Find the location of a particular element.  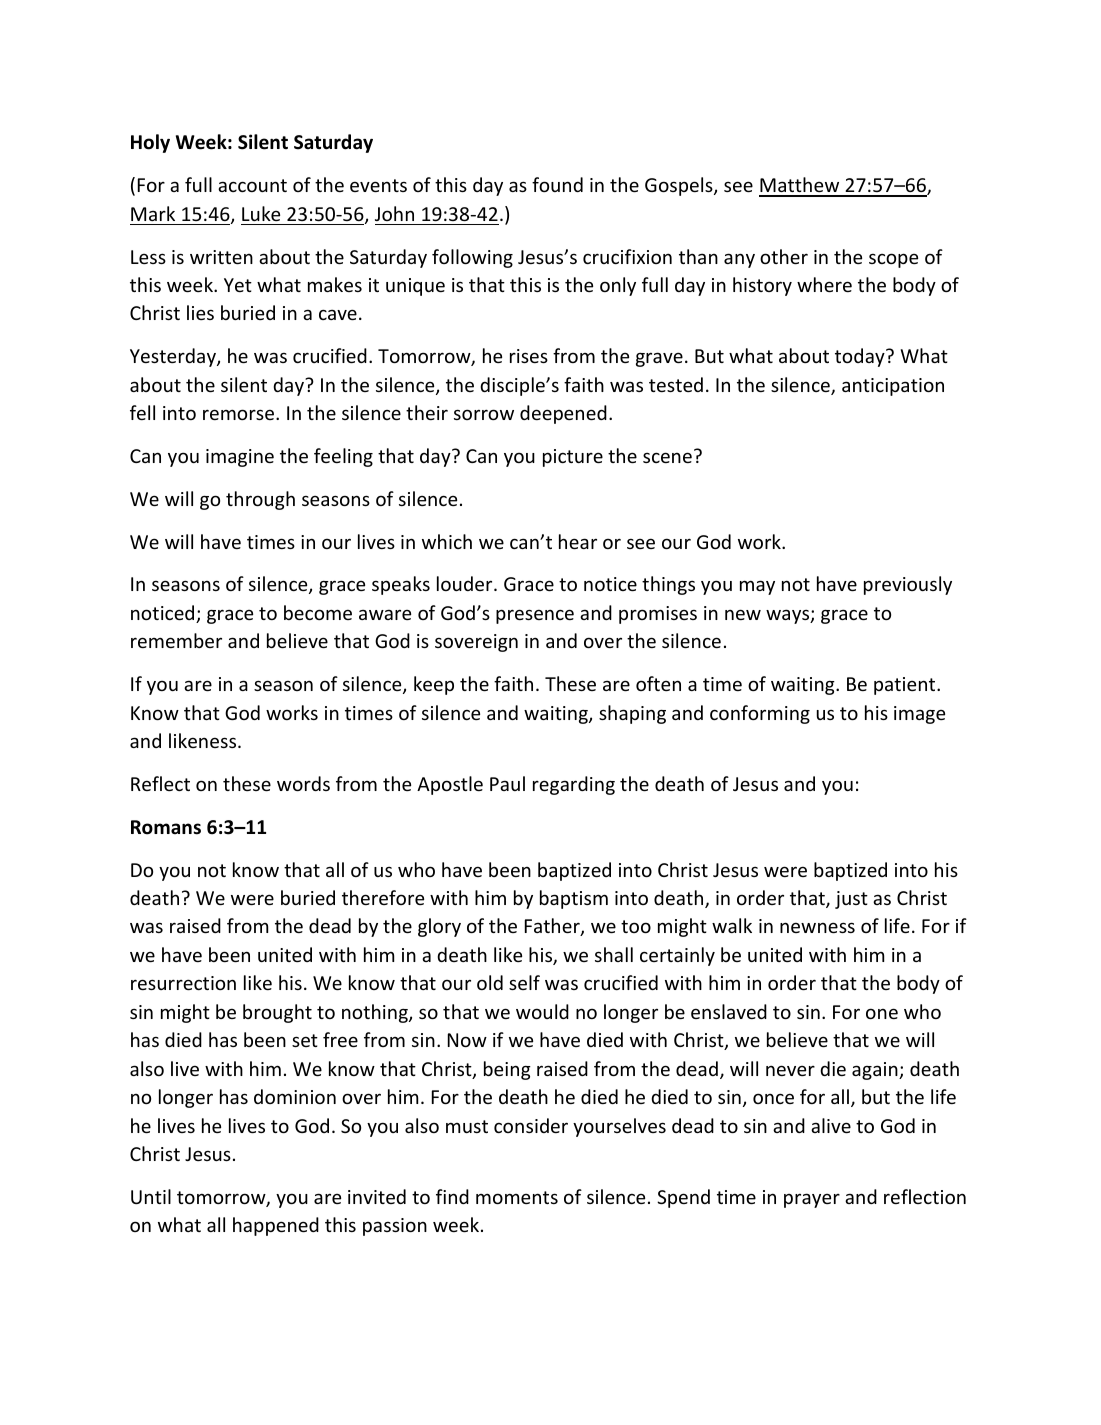

moments is located at coordinates (517, 1197).
